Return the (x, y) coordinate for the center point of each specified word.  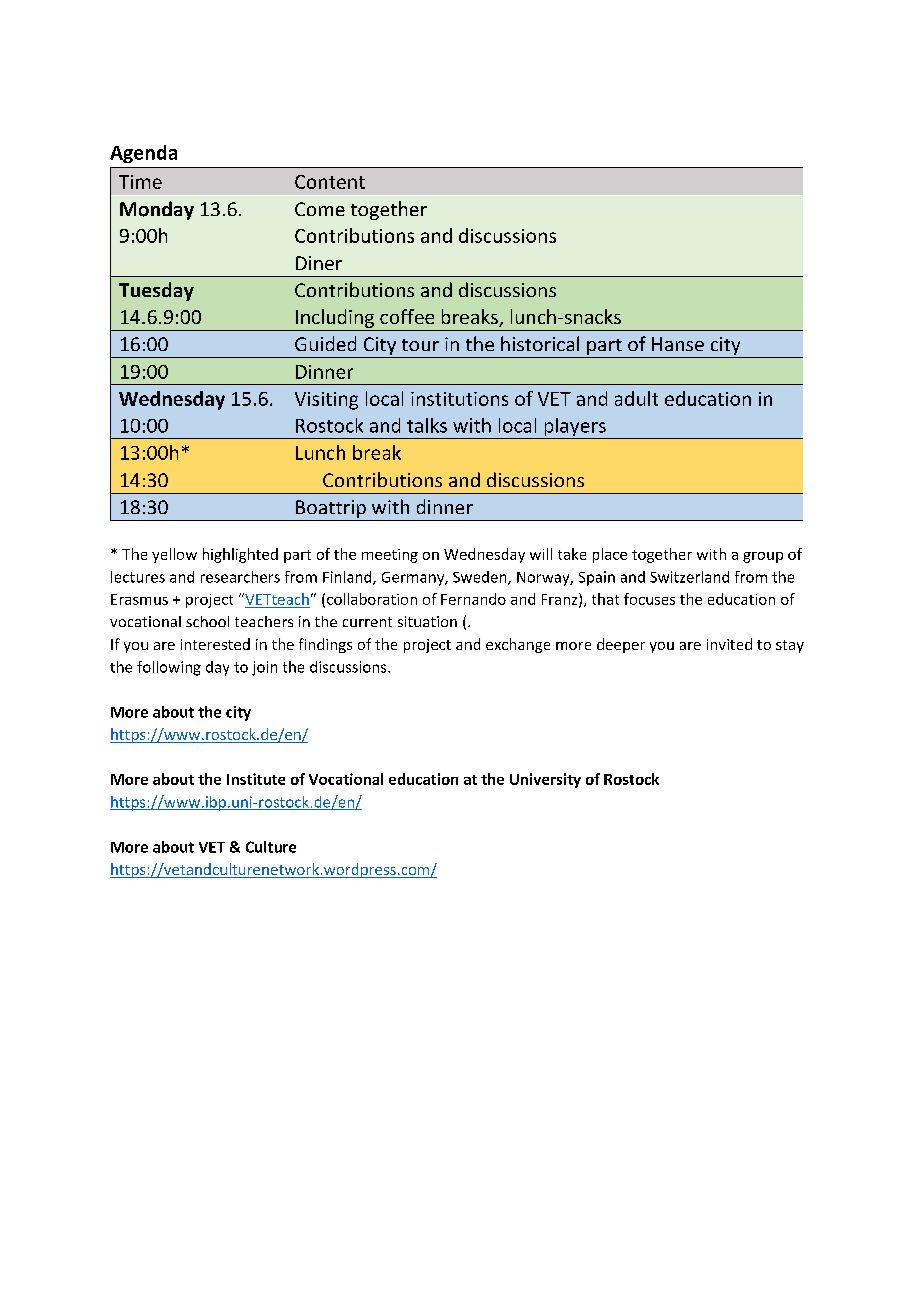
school (207, 621)
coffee (407, 316)
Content (330, 182)
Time (140, 182)
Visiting (326, 401)
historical (540, 343)
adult (636, 398)
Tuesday (156, 291)
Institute (256, 779)
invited (729, 644)
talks (427, 425)
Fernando (473, 599)
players (575, 428)
